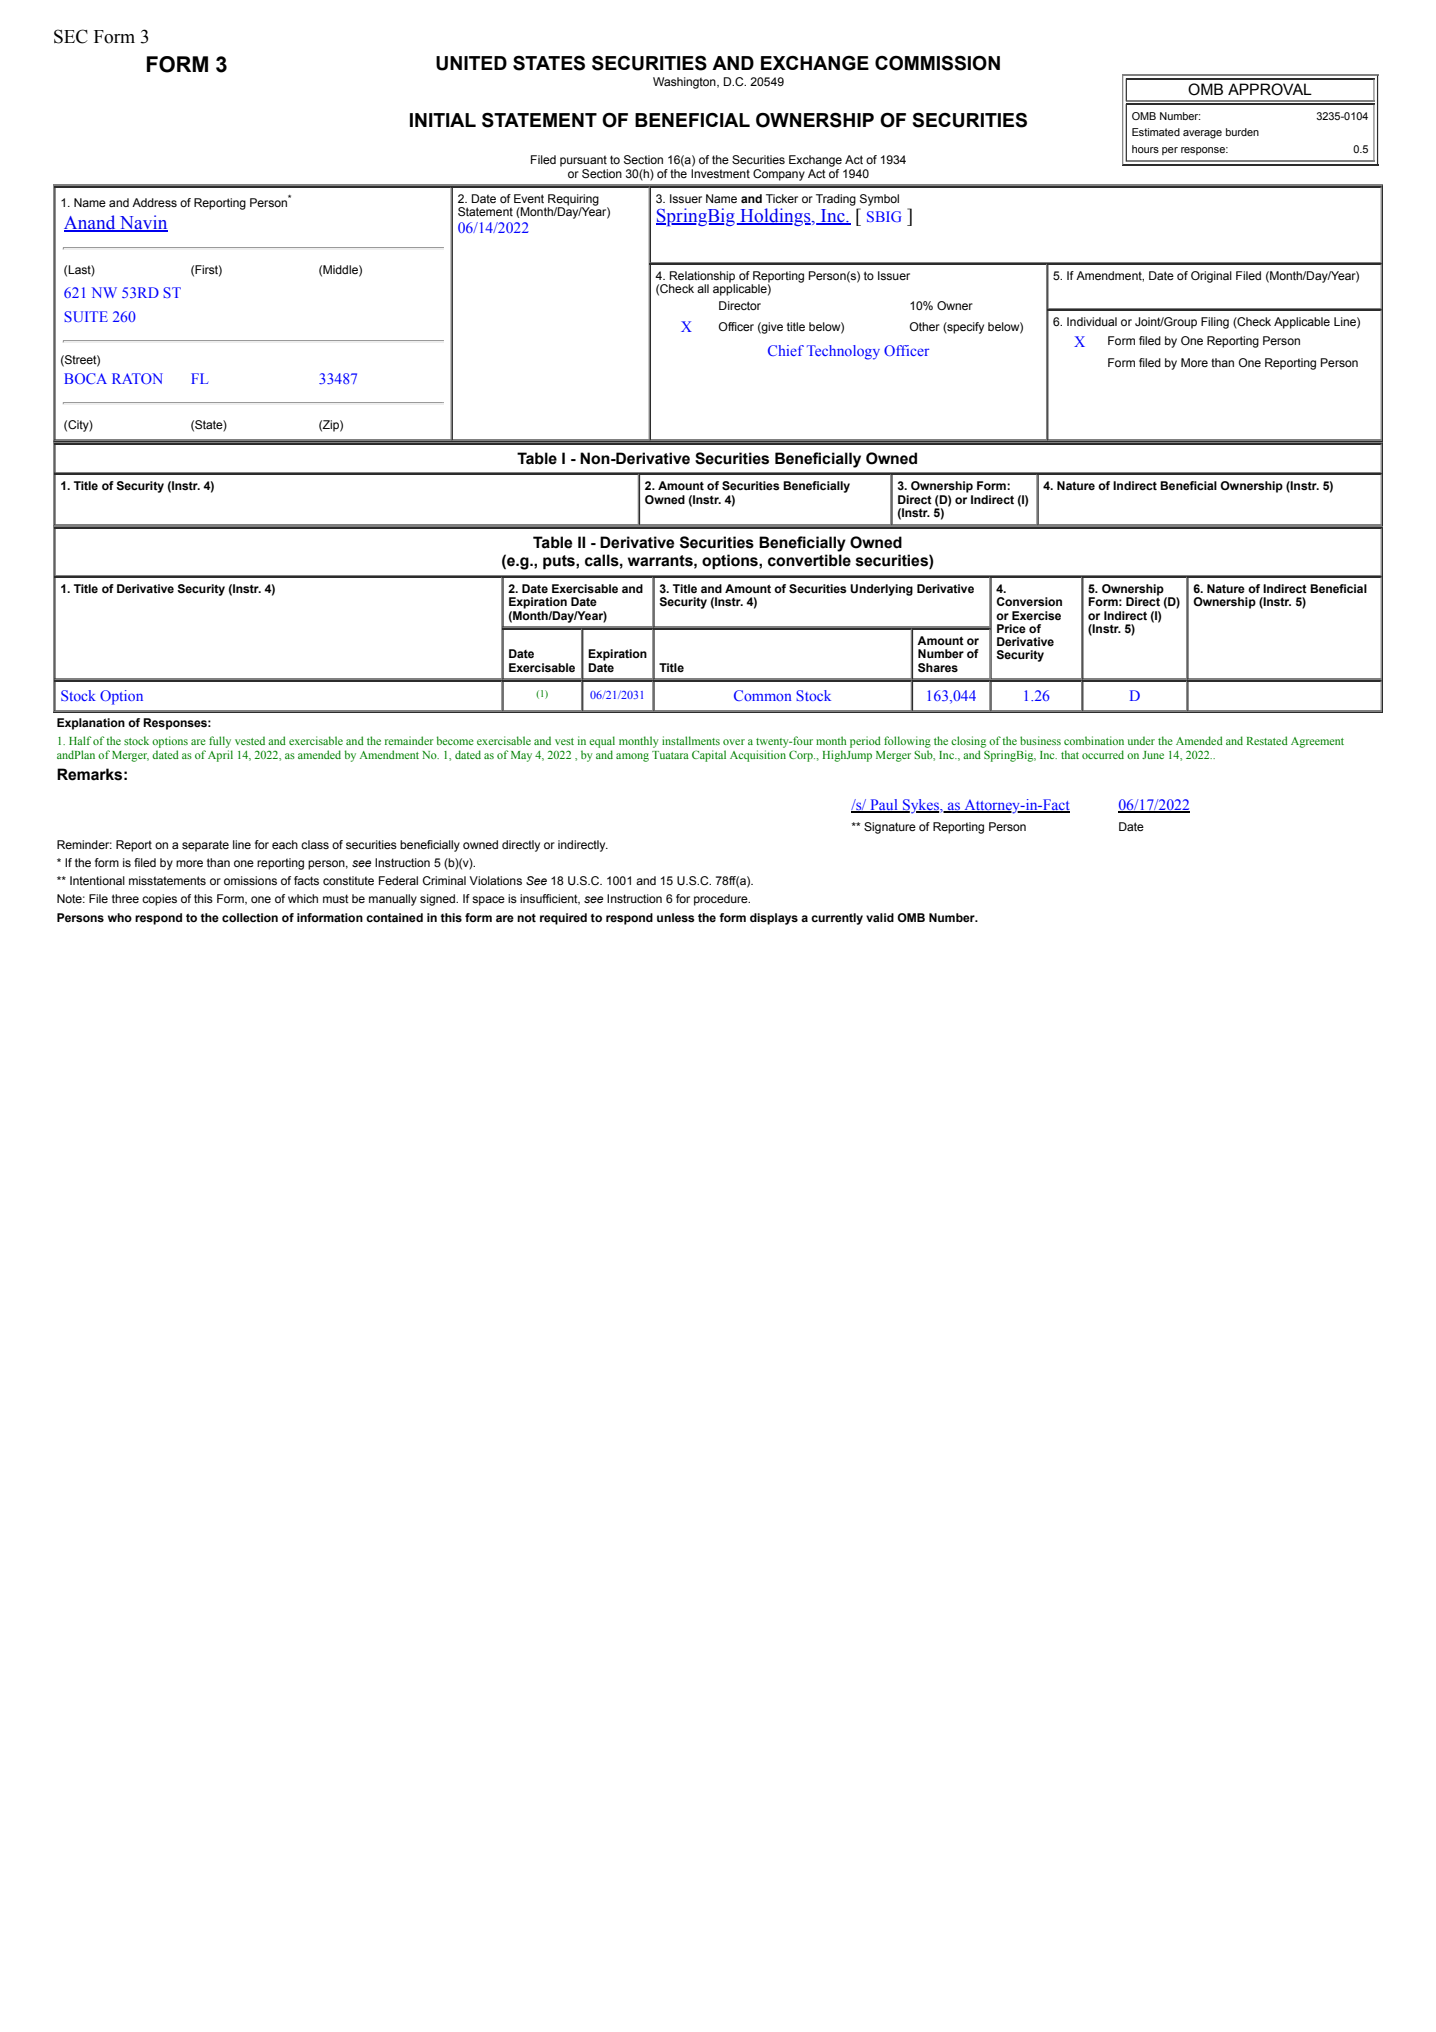 This screenshot has width=1436, height=2032. What do you see at coordinates (809, 560) in the screenshot?
I see `convertible` at bounding box center [809, 560].
